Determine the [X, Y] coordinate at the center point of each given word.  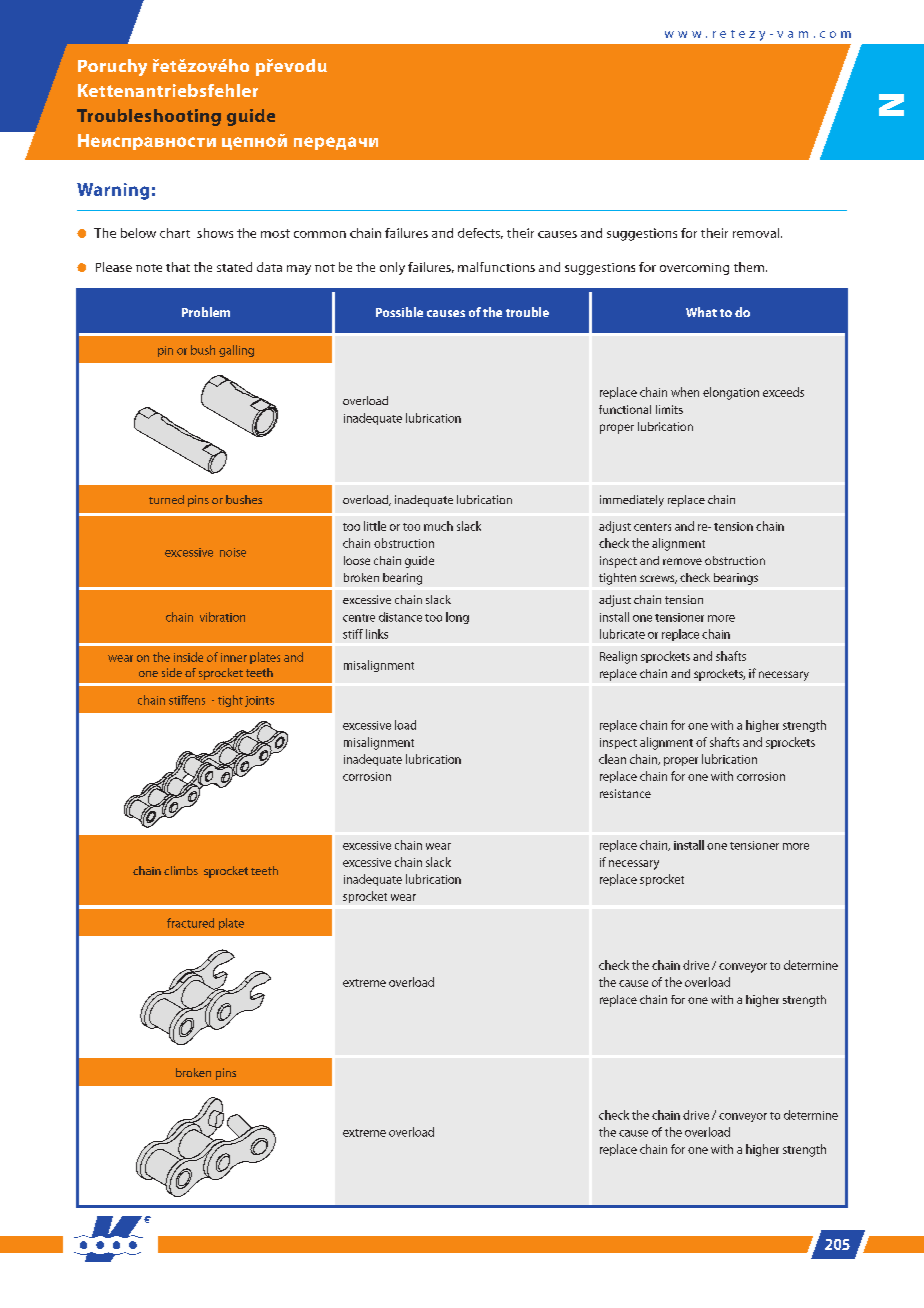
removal [756, 233]
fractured [190, 923]
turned [166, 499]
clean [612, 759]
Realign [618, 657]
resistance [625, 793]
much [438, 526]
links [377, 634]
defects [480, 233]
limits [669, 409]
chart [175, 233]
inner [234, 657]
